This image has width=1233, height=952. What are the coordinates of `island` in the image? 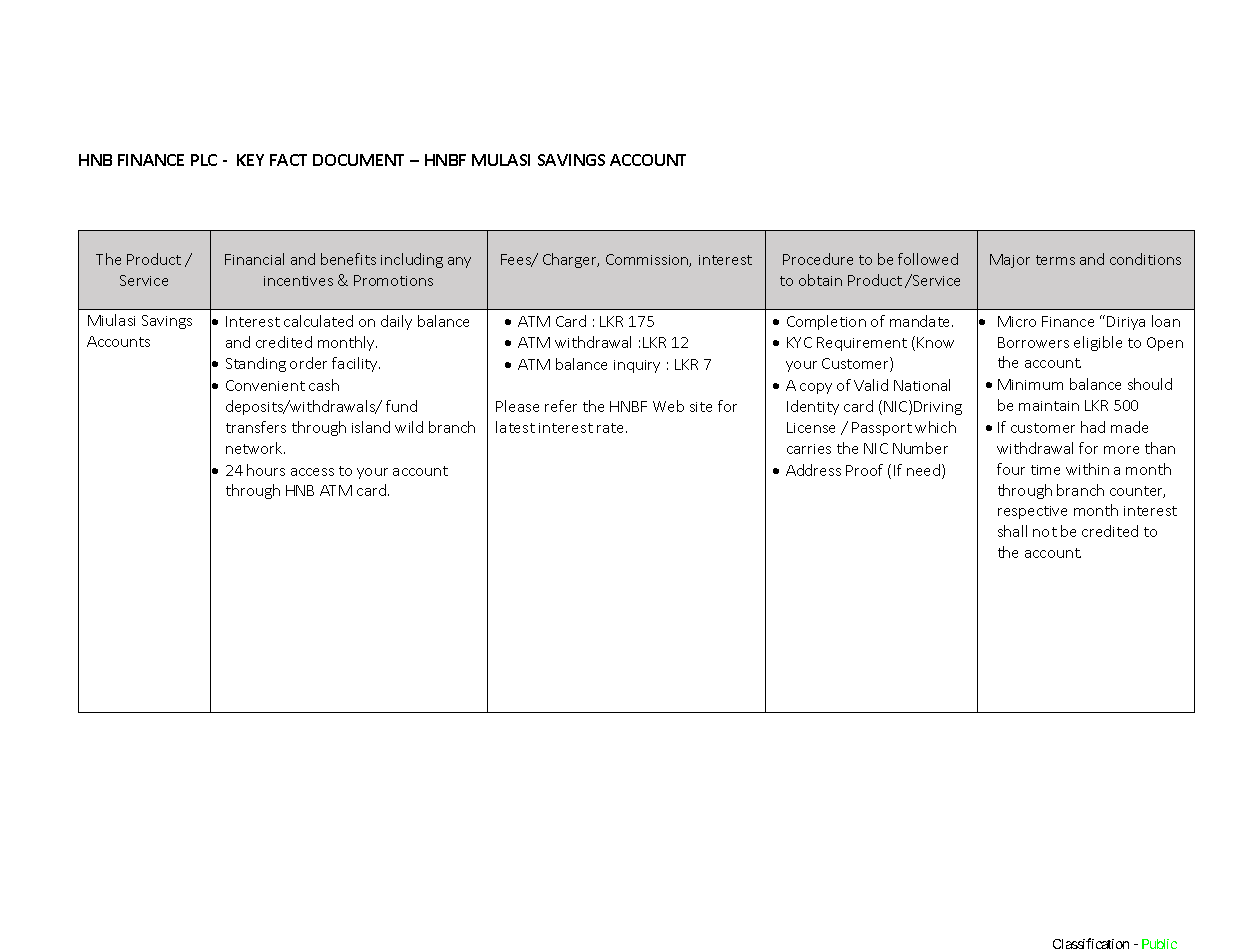 It's located at (371, 427).
